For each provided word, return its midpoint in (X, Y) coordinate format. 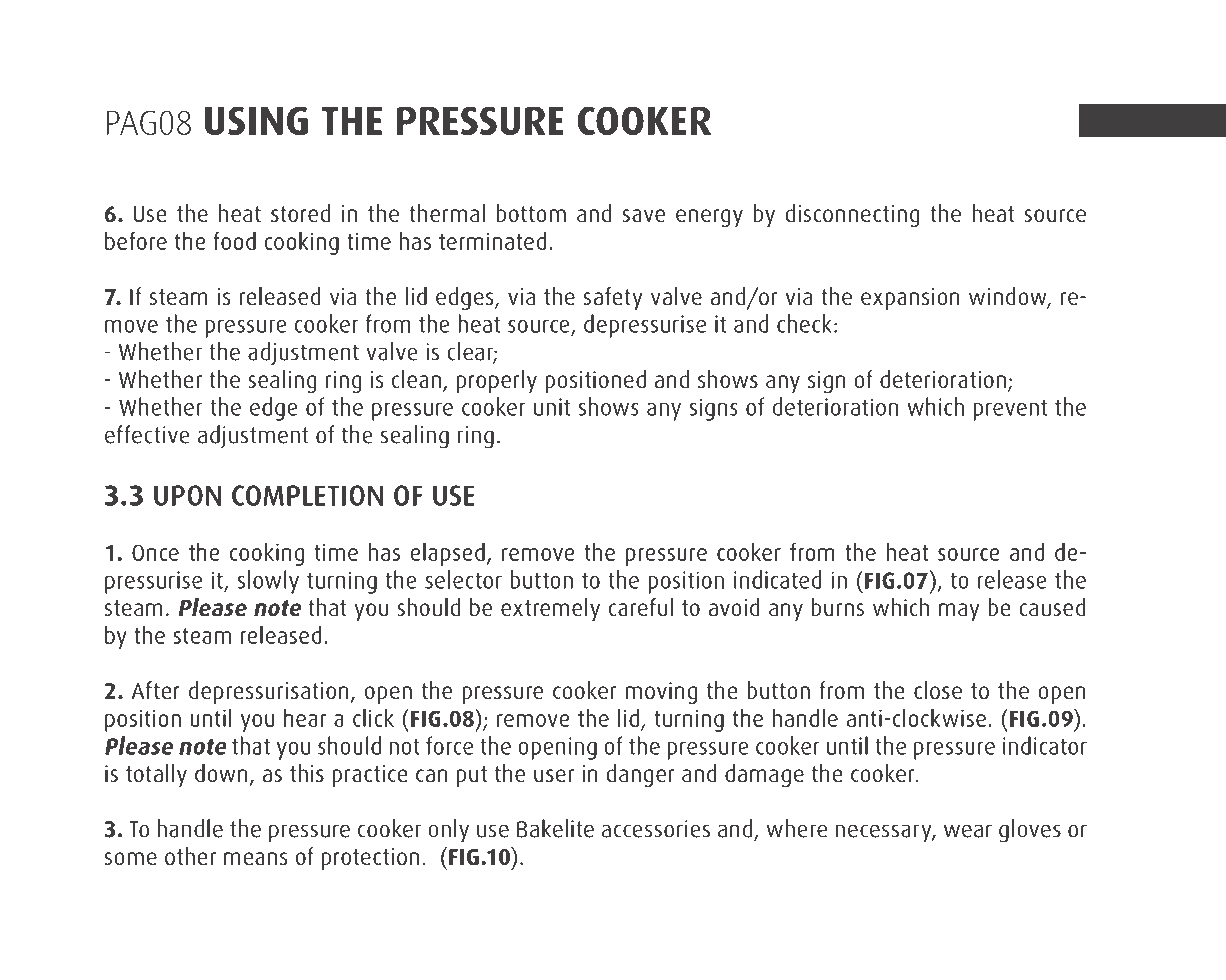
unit (552, 407)
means (255, 858)
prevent (1010, 410)
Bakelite (555, 828)
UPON (187, 495)
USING (256, 120)
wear (968, 831)
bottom (531, 213)
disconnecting (852, 215)
